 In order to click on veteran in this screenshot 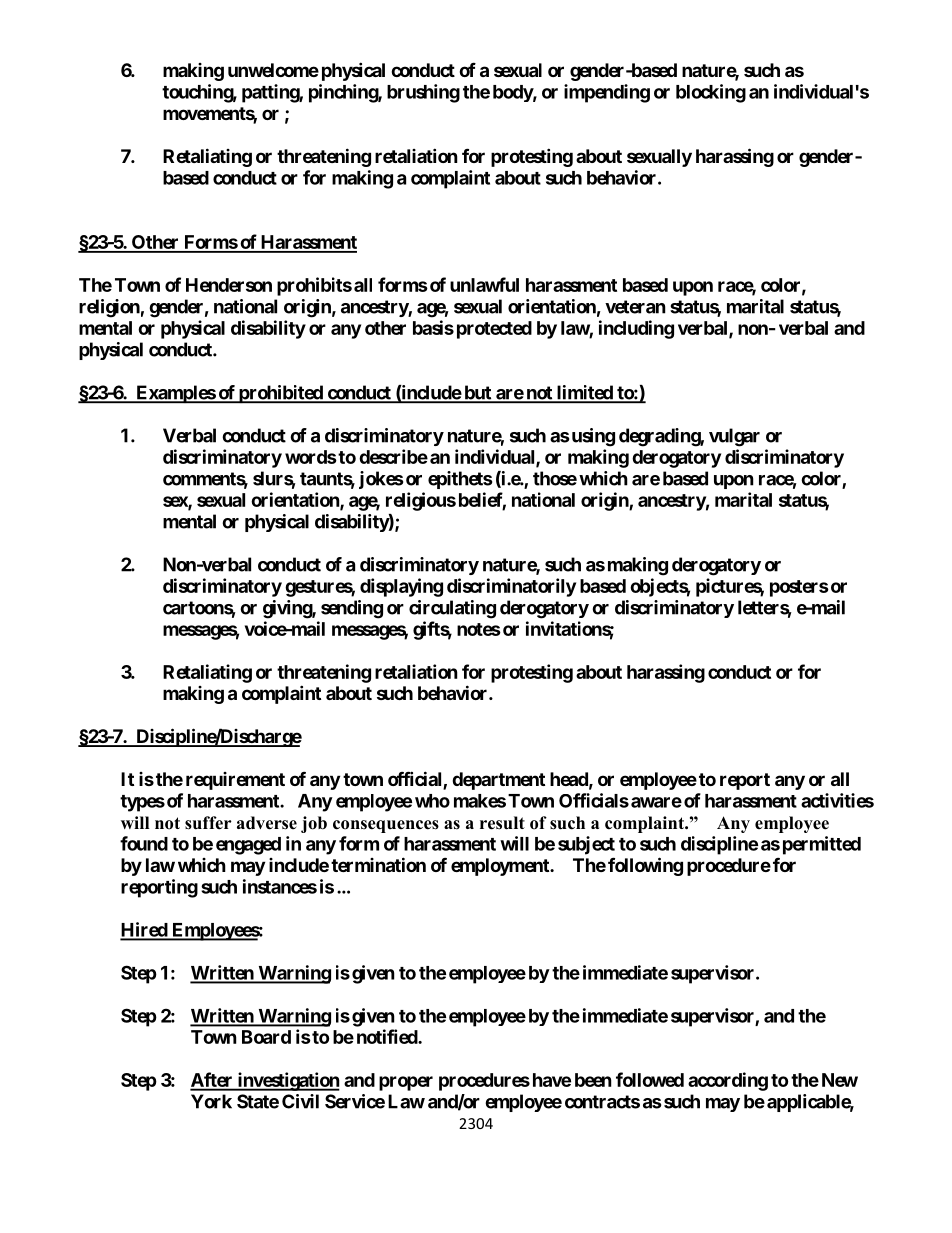, I will do `click(635, 307)`.
